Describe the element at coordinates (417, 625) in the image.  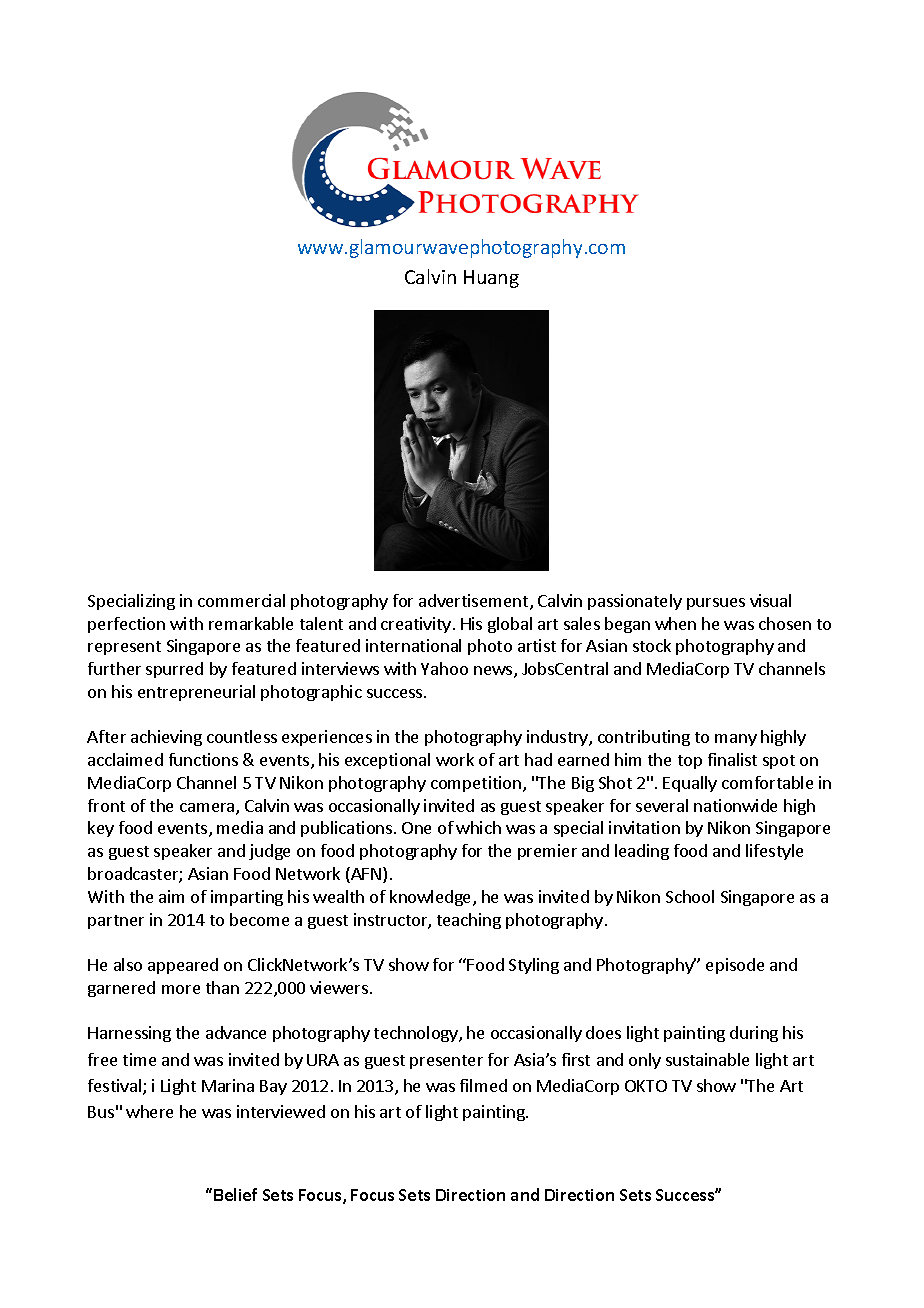
I see `creativity` at that location.
